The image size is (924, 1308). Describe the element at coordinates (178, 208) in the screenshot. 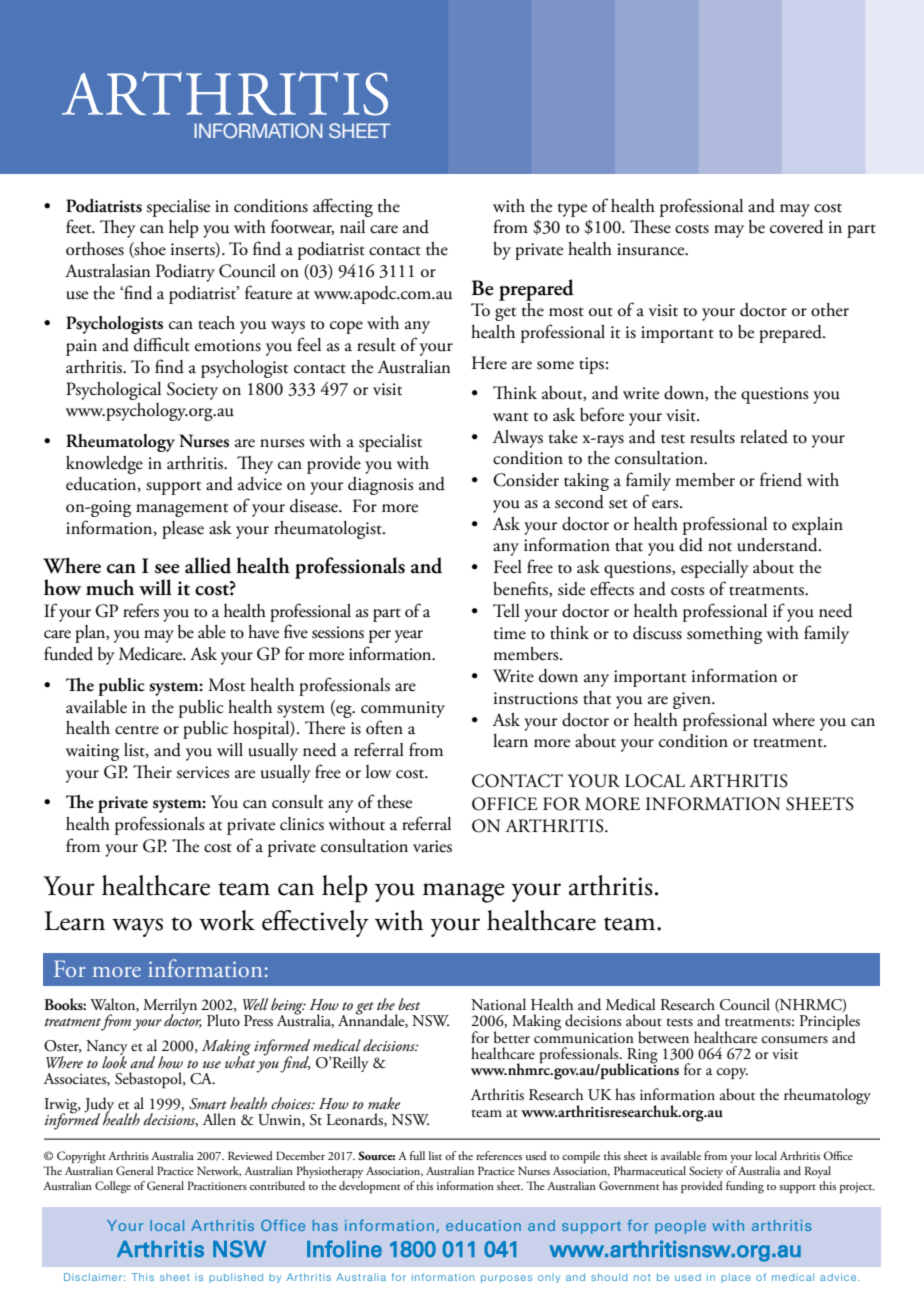

I see `specialise` at that location.
